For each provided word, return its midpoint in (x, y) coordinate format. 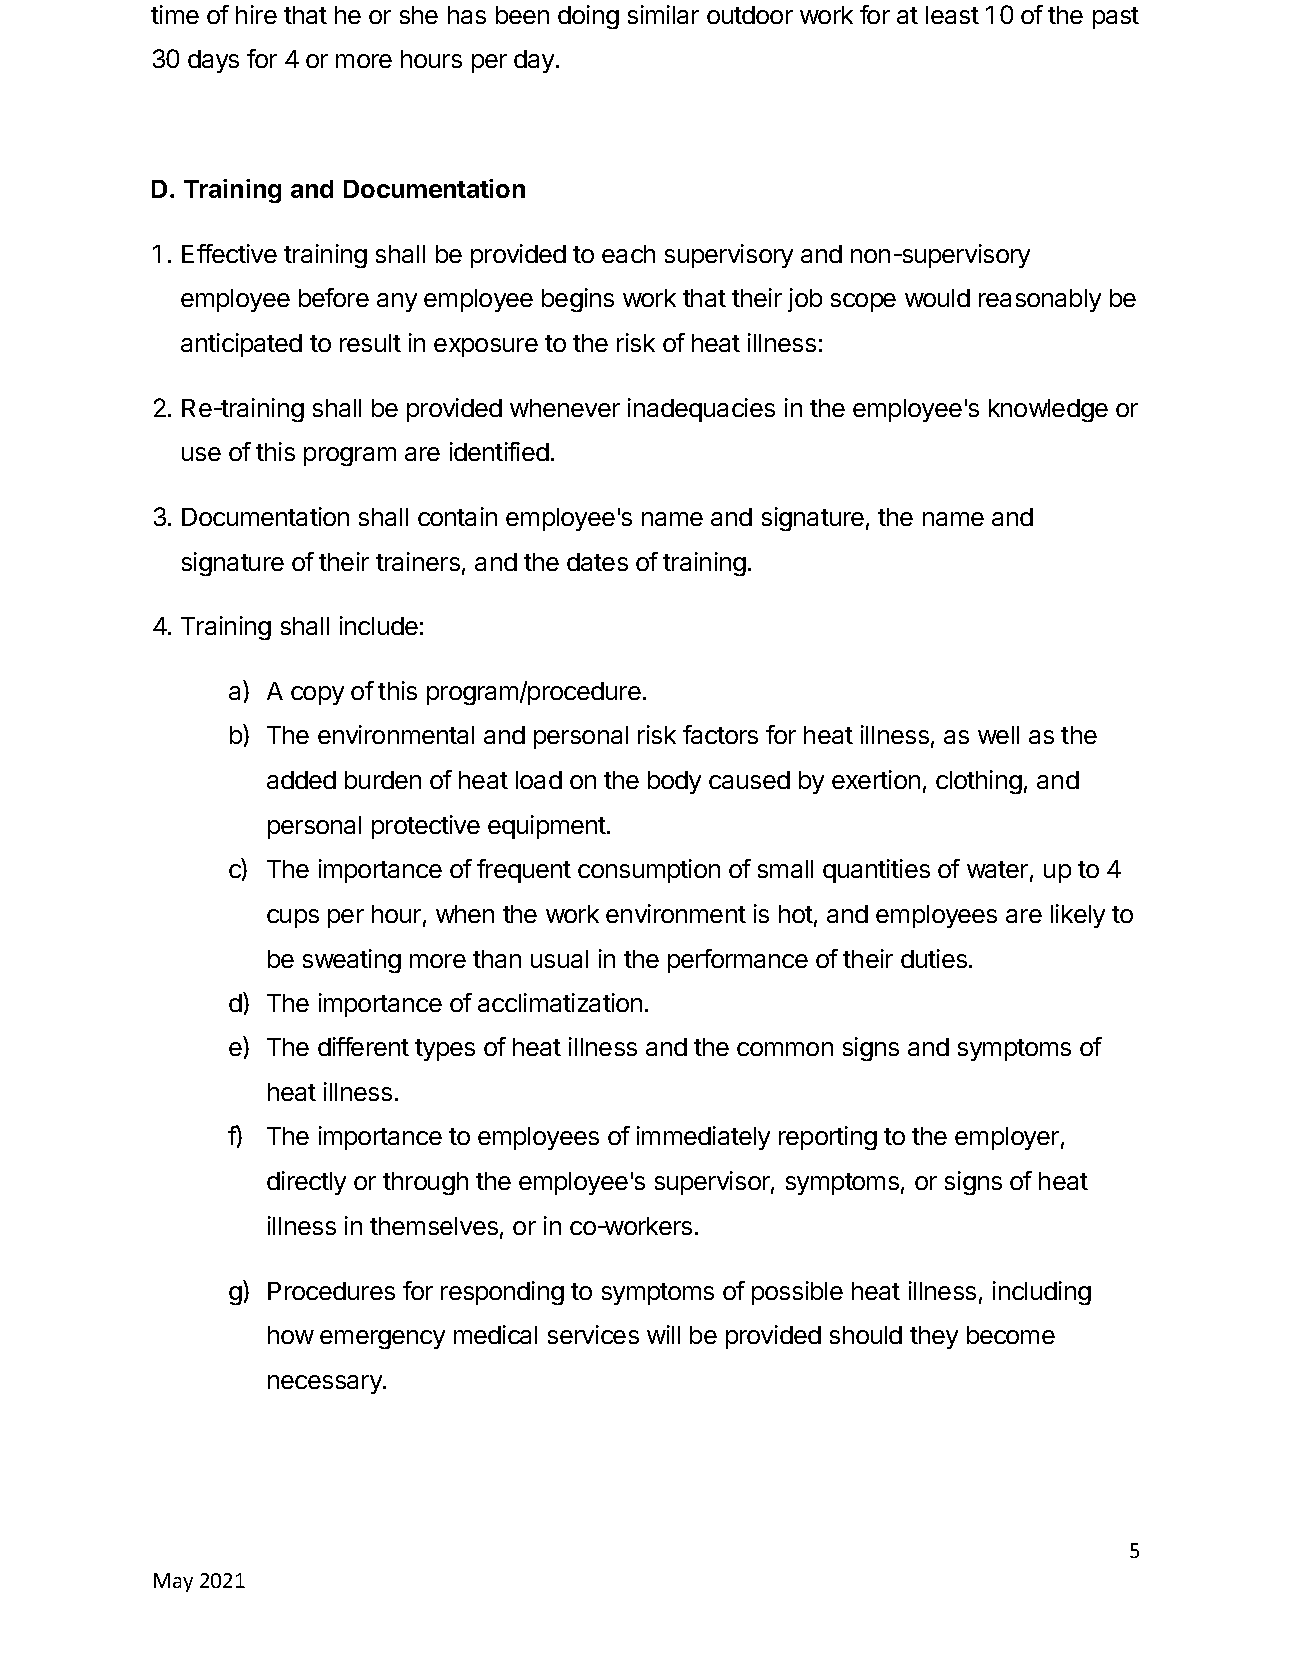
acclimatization (560, 1002)
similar (663, 14)
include (379, 625)
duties (934, 958)
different (363, 1046)
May (173, 1582)
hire (256, 14)
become (1011, 1335)
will (663, 1334)
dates (597, 562)
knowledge (1048, 410)
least (952, 15)
